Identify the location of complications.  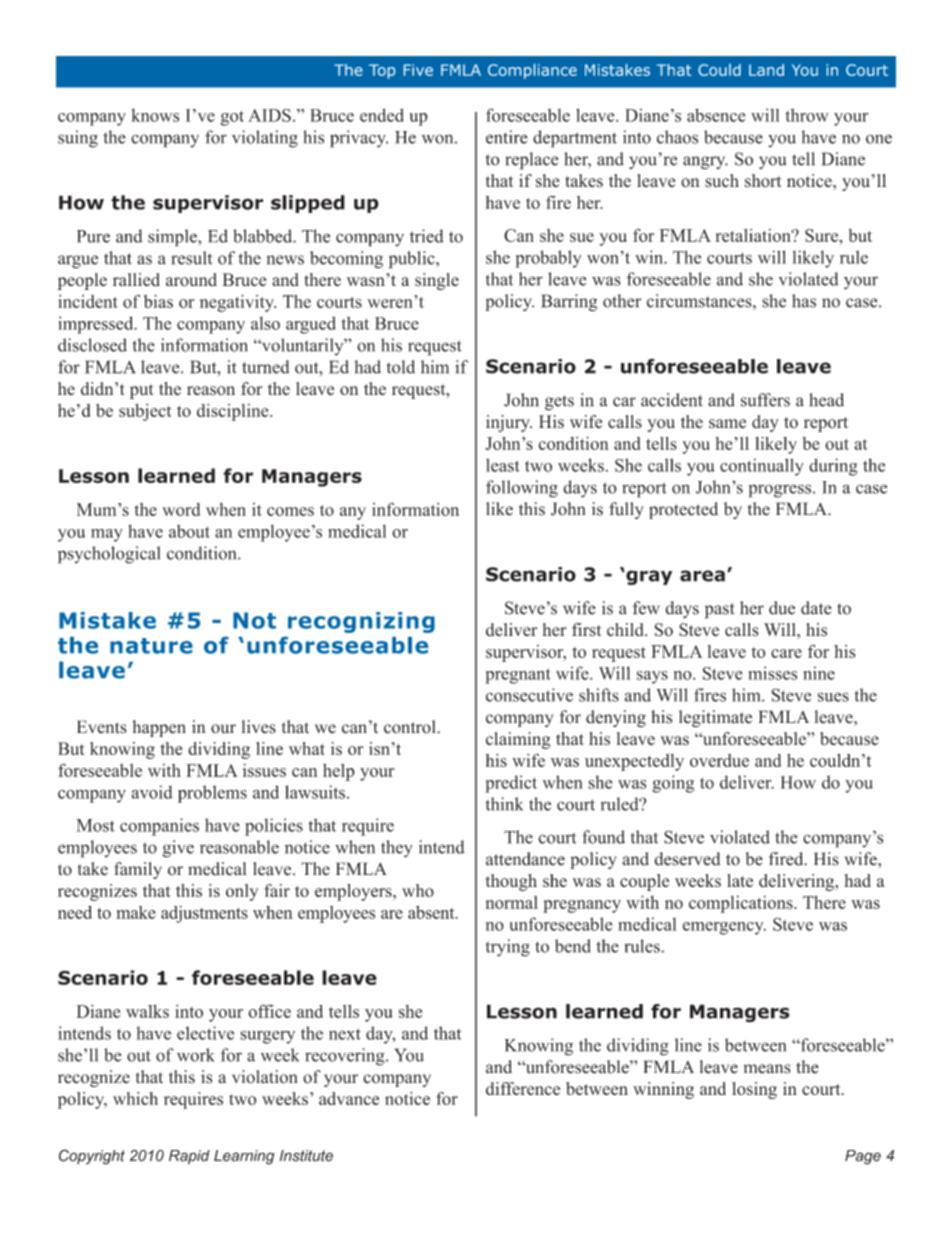
(742, 904).
